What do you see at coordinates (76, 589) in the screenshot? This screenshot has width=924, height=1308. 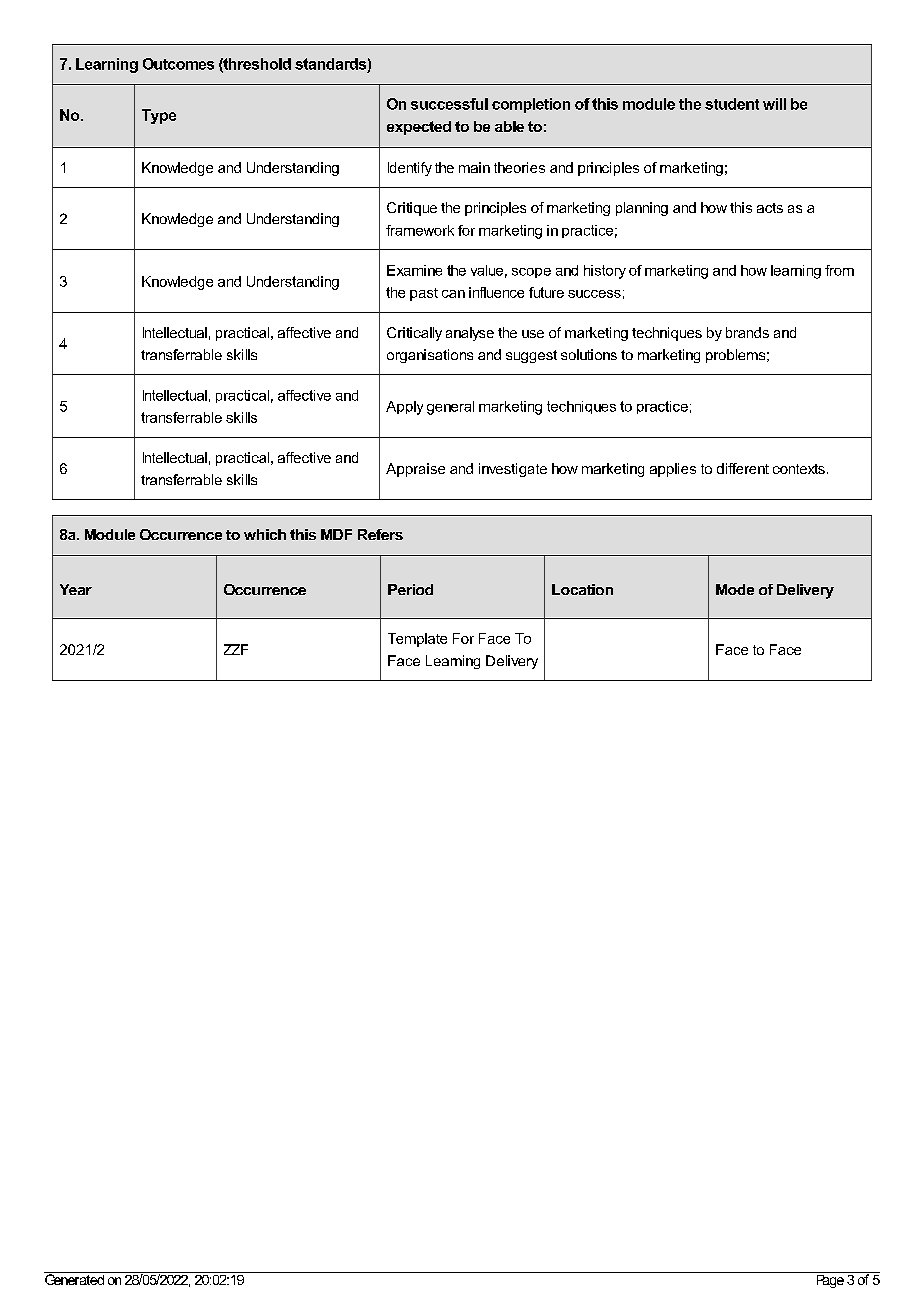 I see `Year` at bounding box center [76, 589].
